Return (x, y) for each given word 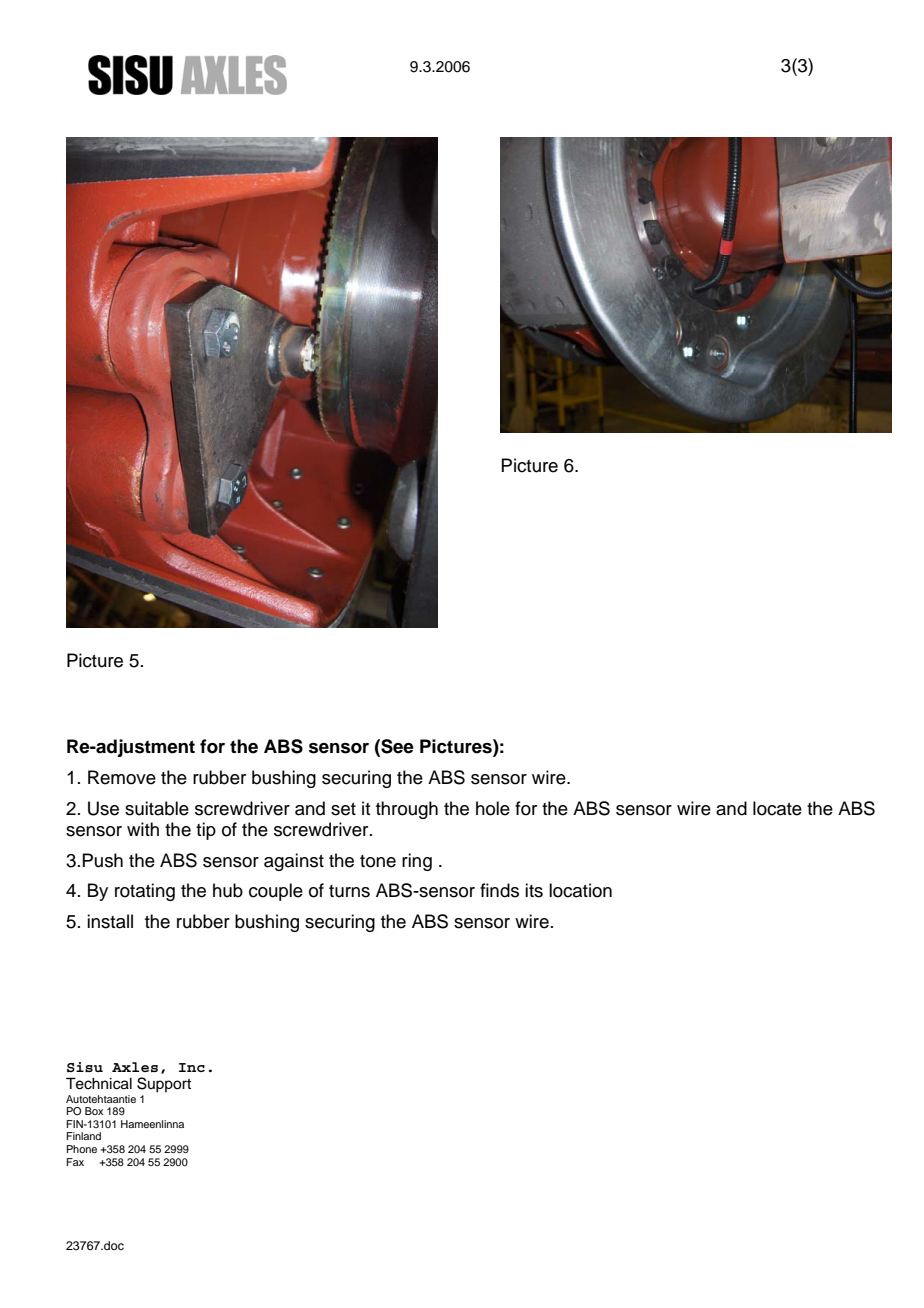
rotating (145, 892)
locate (777, 808)
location (580, 890)
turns (349, 891)
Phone (82, 1149)
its (534, 890)
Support (164, 1085)
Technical (99, 1083)
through (407, 810)
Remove (122, 777)
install (110, 921)
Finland (84, 1136)
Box (94, 1111)
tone (378, 861)
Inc (192, 1067)
